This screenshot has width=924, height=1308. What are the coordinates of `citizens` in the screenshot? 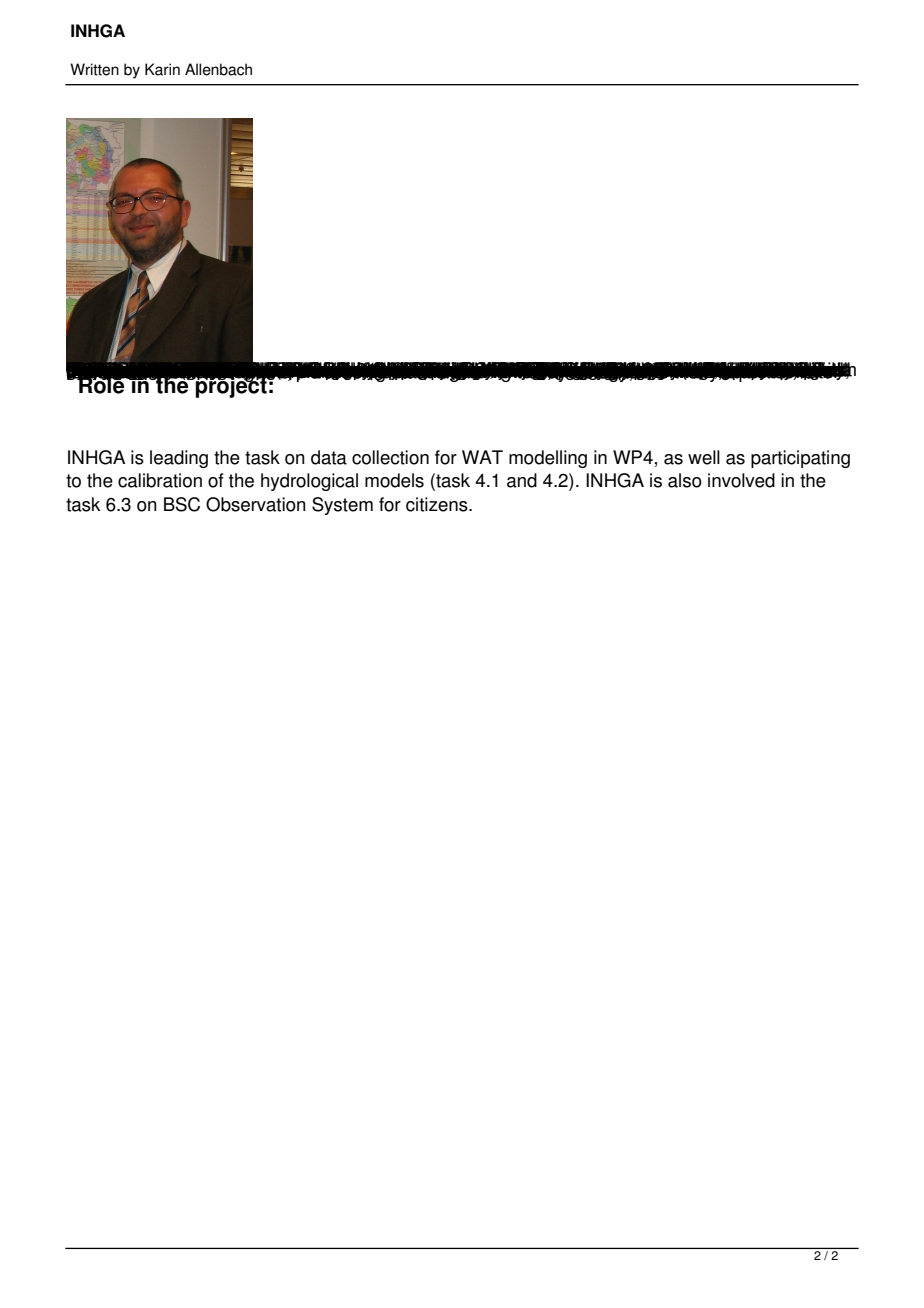 It's located at (438, 504).
